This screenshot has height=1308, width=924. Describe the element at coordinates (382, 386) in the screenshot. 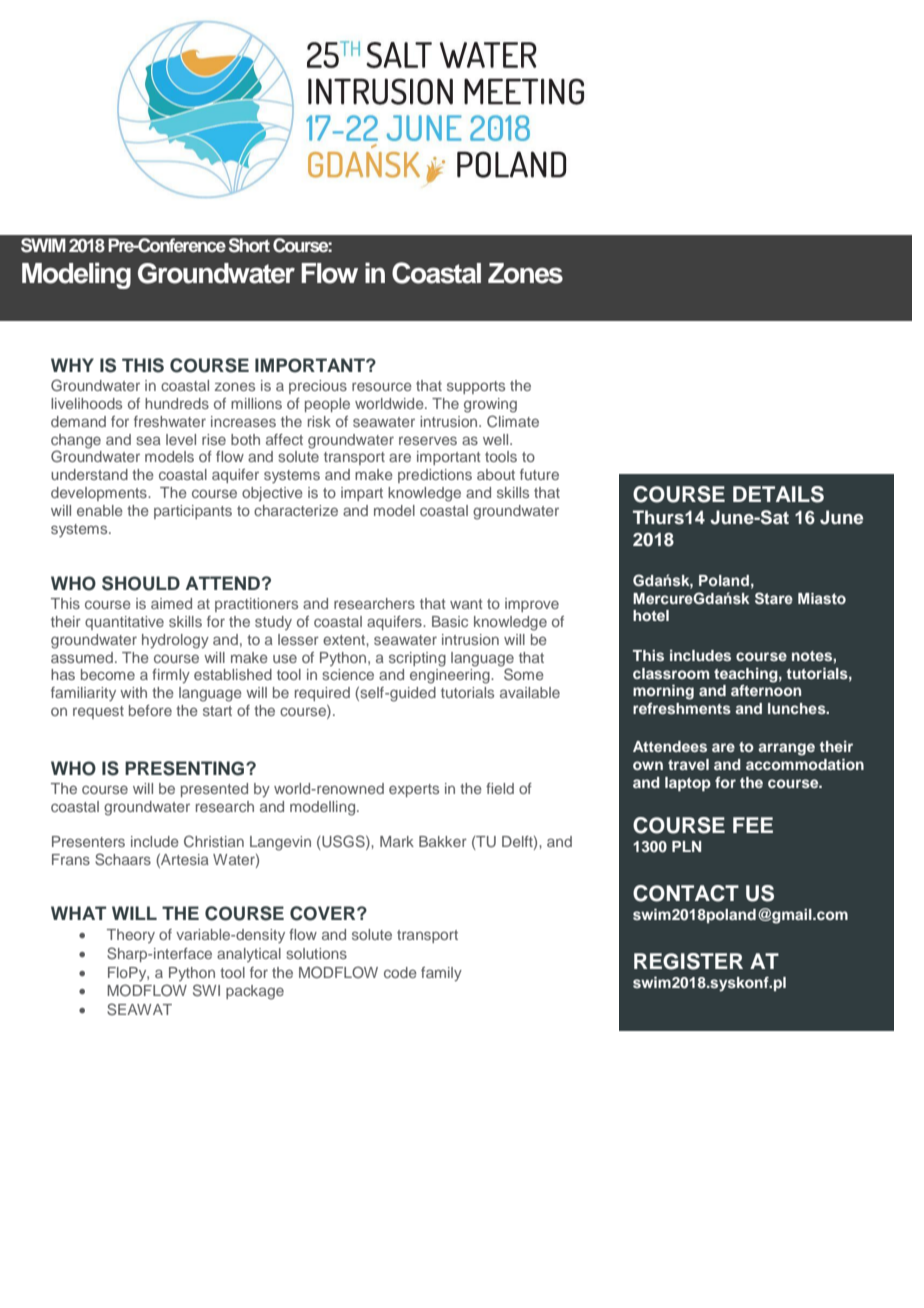

I see `resource` at that location.
